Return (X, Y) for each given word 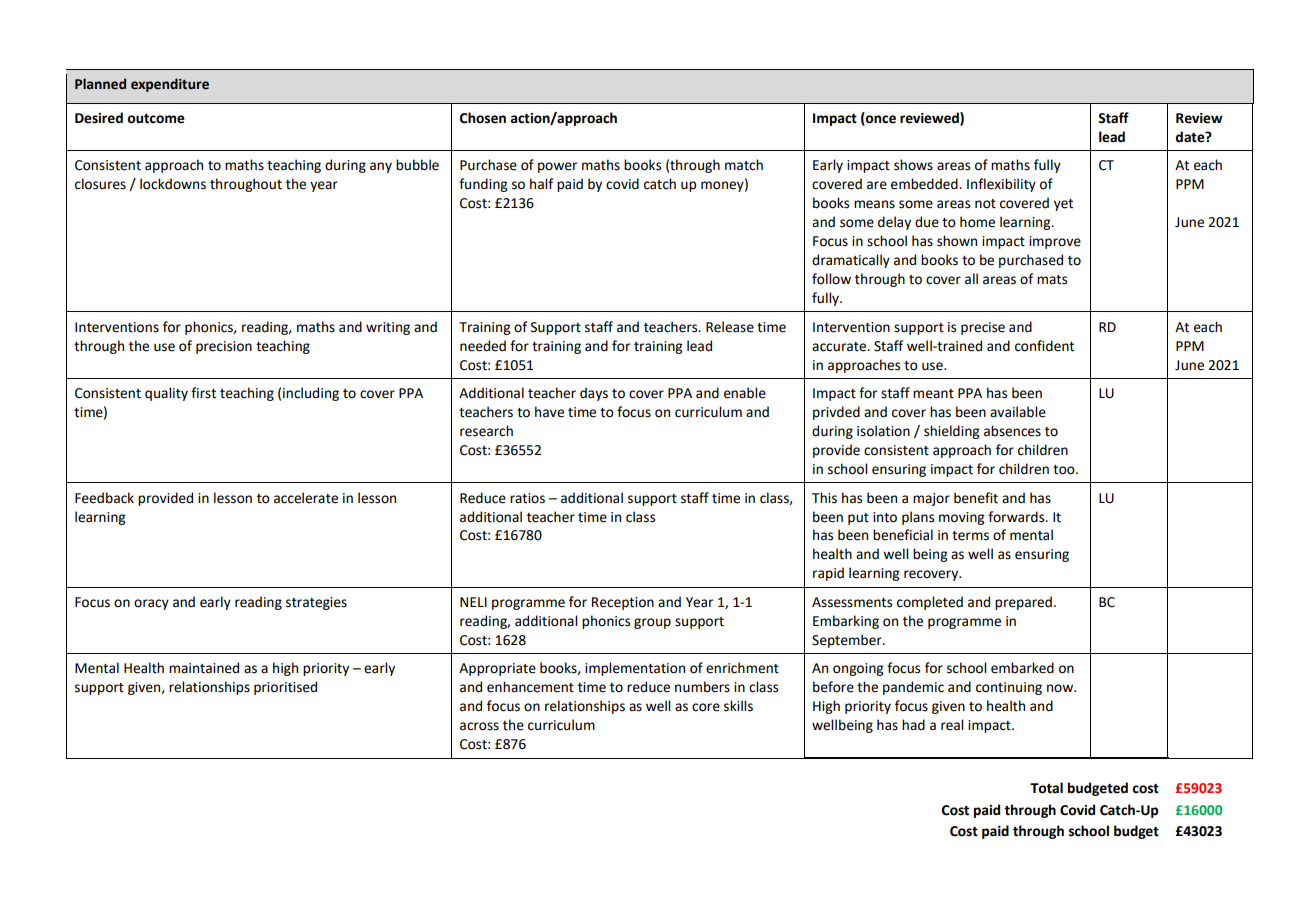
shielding (951, 432)
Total (1046, 788)
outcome (156, 119)
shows (913, 165)
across (479, 726)
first (203, 393)
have (549, 412)
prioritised (285, 688)
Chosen (483, 118)
